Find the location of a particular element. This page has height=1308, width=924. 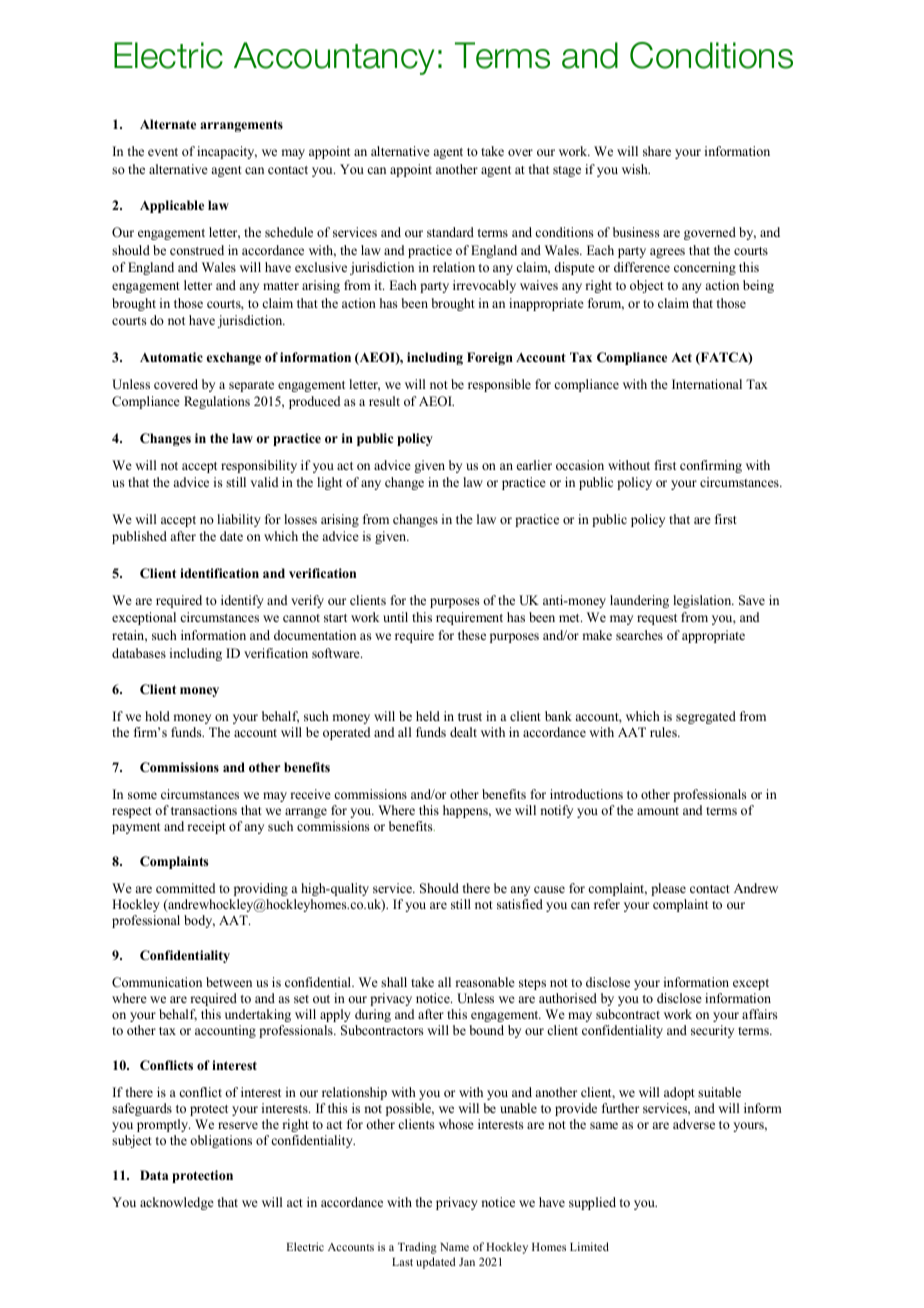

share is located at coordinates (657, 151).
